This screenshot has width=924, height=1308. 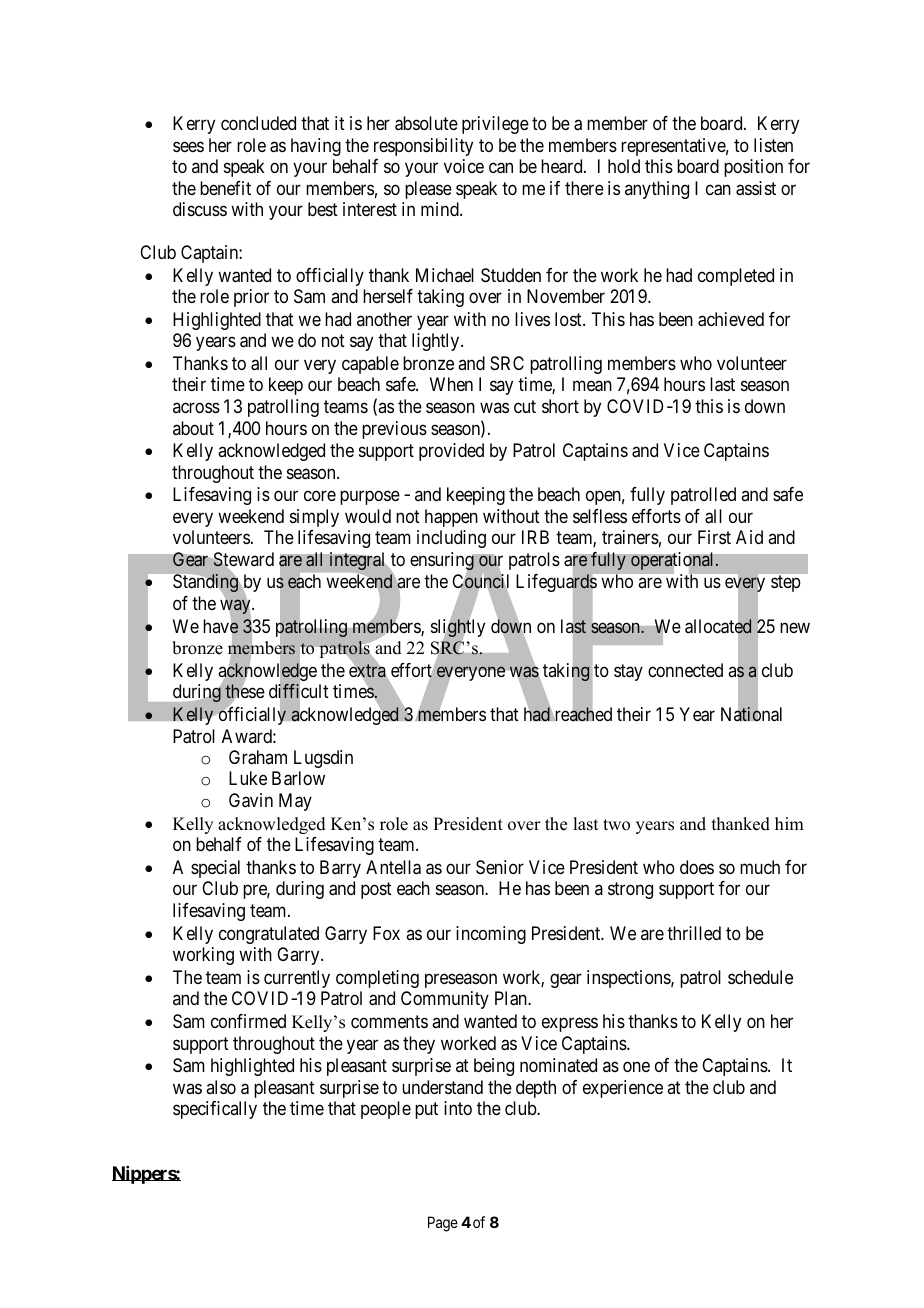 What do you see at coordinates (628, 672) in the screenshot?
I see `stay` at bounding box center [628, 672].
